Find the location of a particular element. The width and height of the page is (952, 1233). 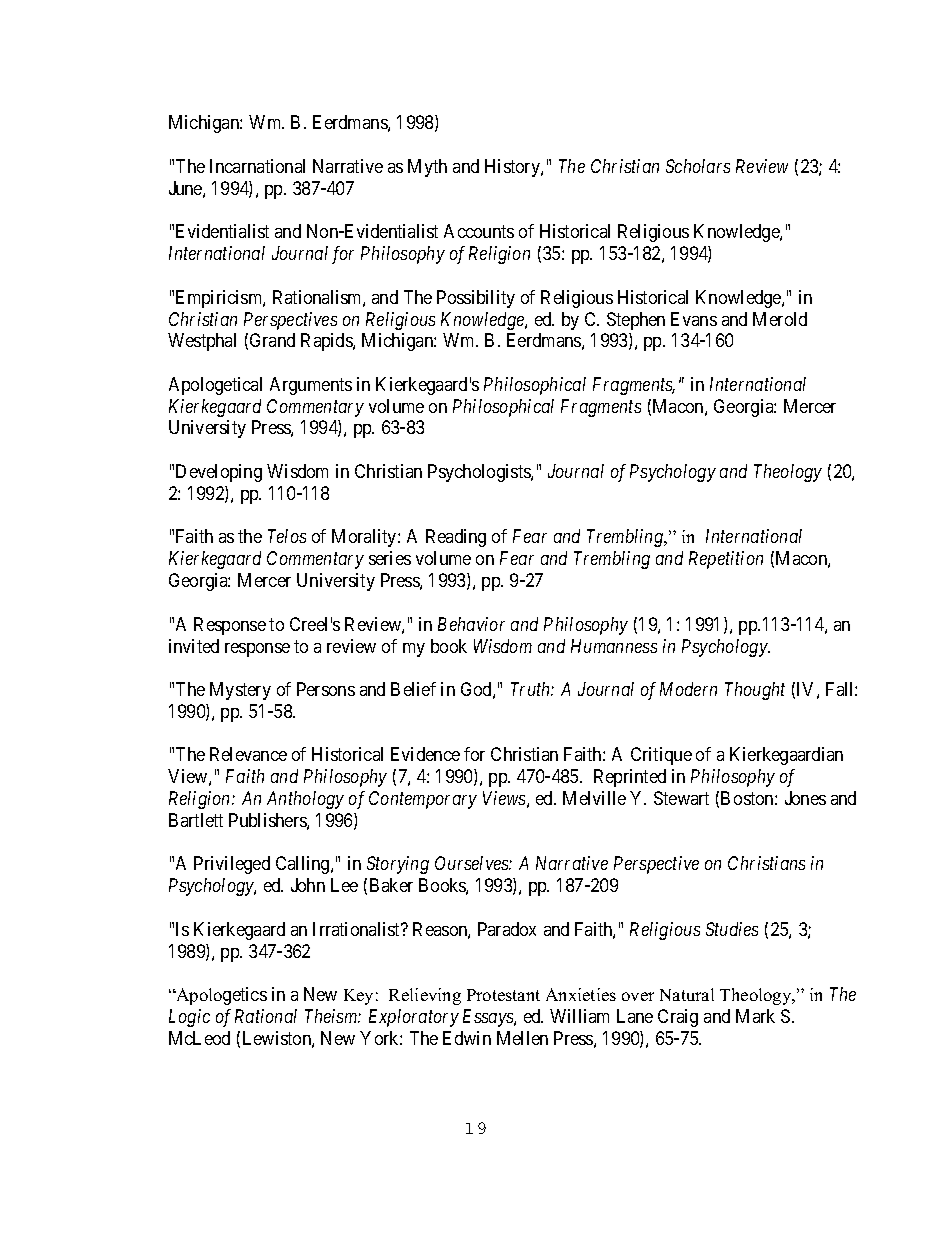

Behavior is located at coordinates (471, 624).
